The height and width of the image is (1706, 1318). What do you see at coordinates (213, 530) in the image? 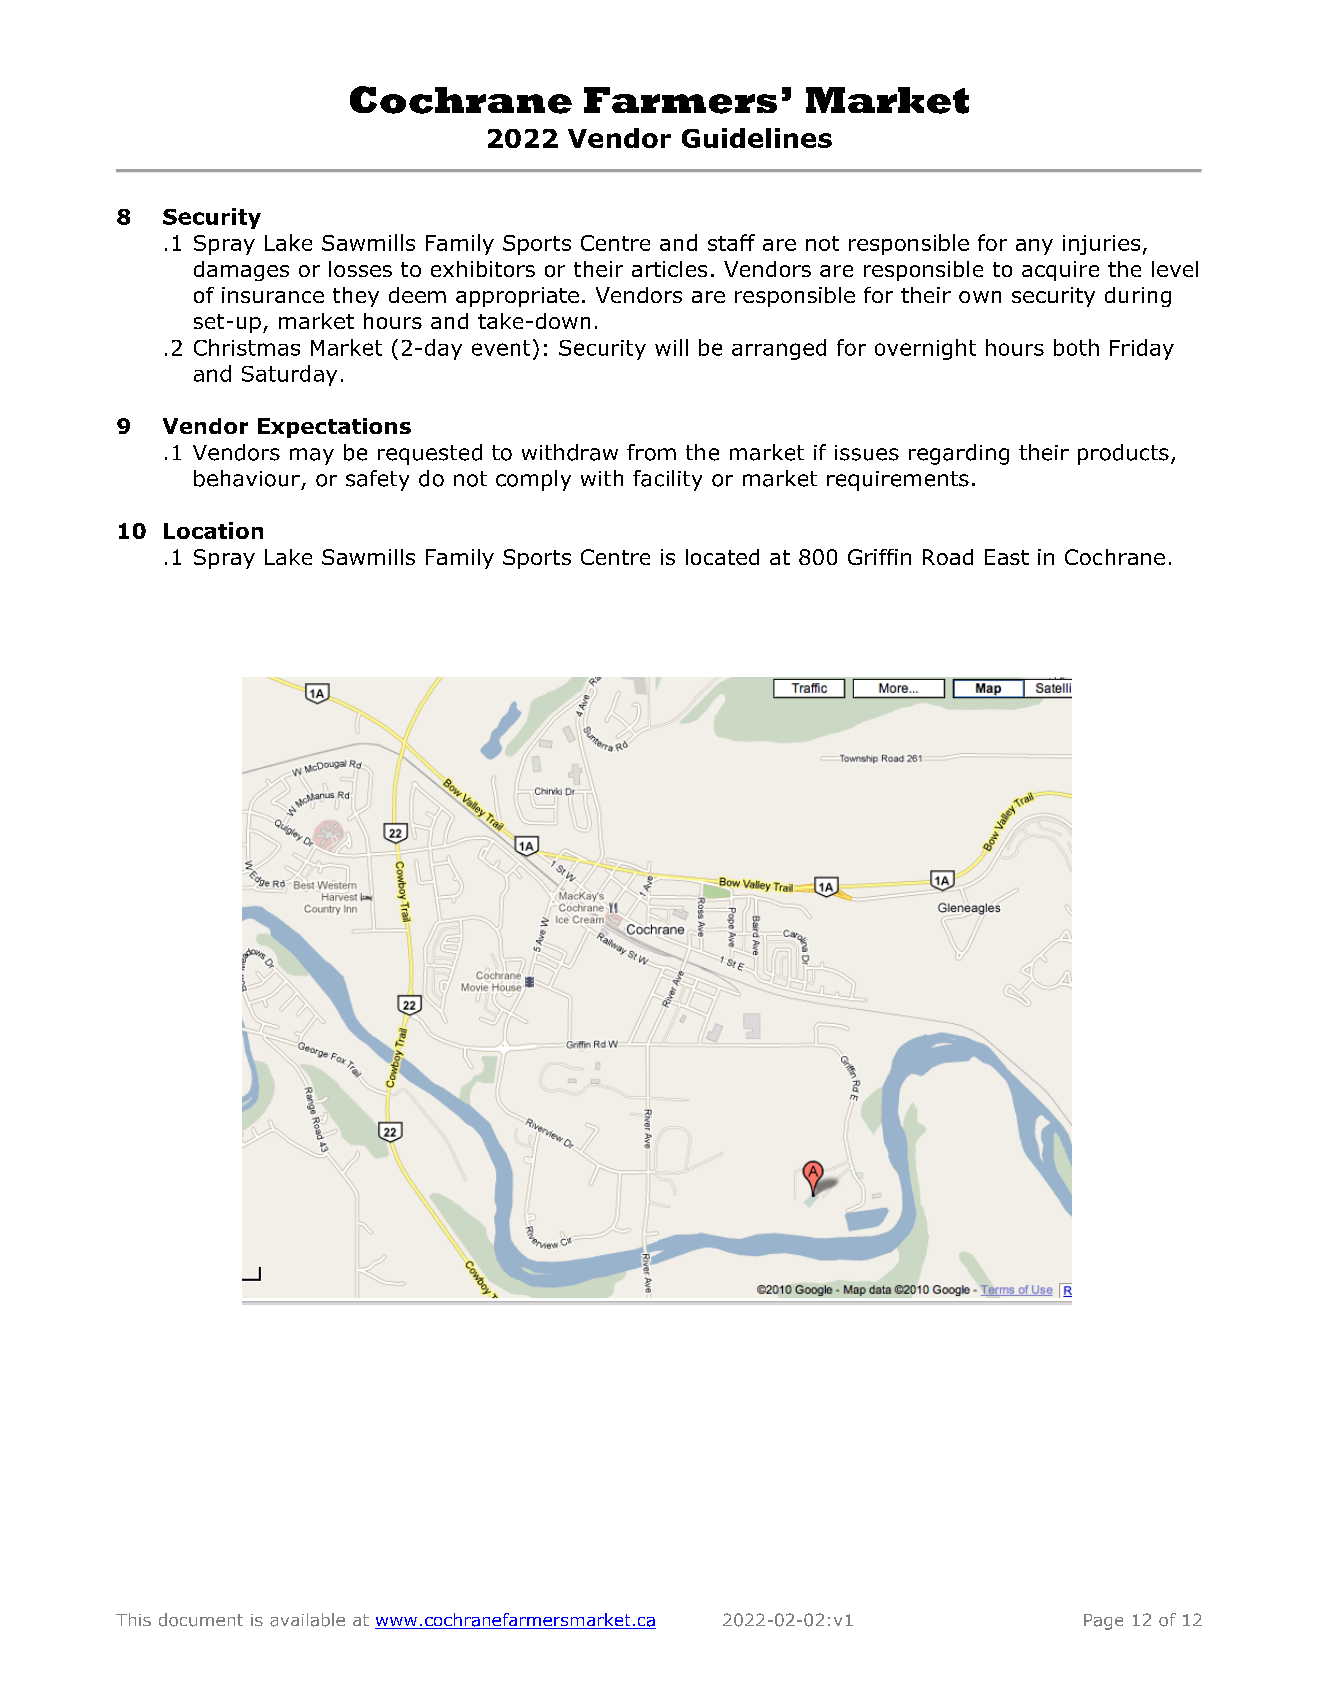
I see `Location` at bounding box center [213, 530].
